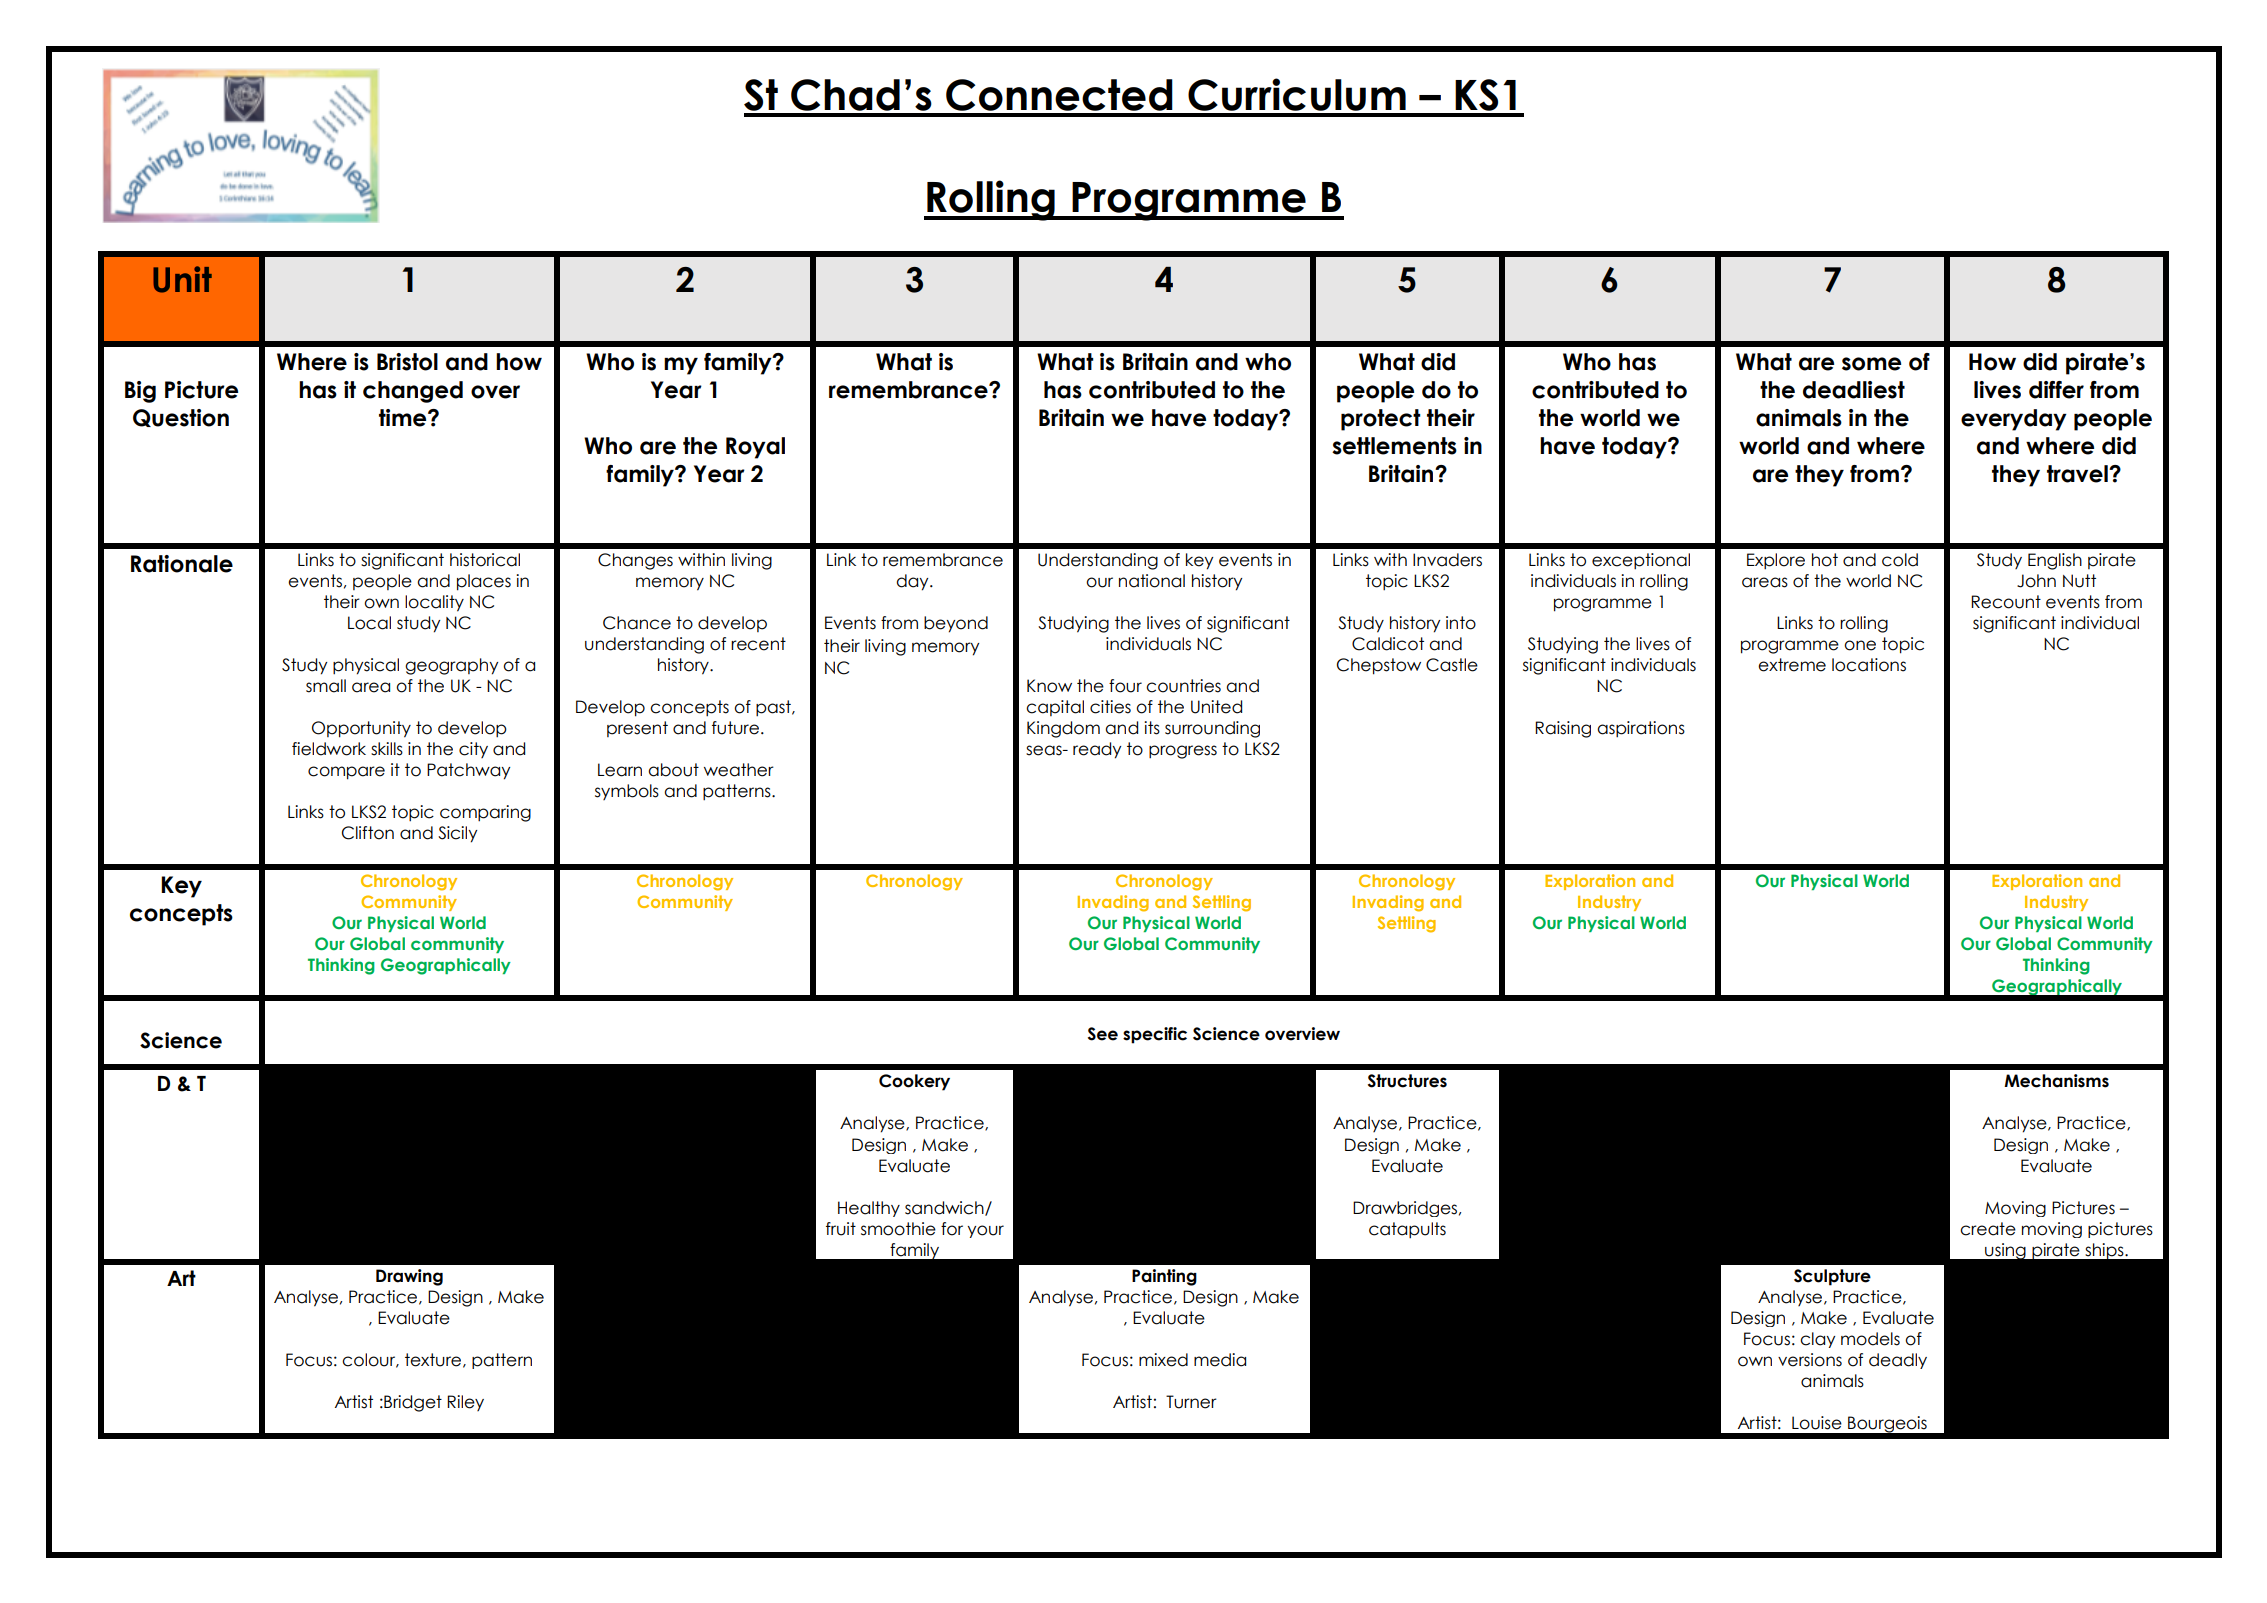 This page has width=2267, height=1603. Describe the element at coordinates (1103, 1034) in the page. I see `See` at that location.
